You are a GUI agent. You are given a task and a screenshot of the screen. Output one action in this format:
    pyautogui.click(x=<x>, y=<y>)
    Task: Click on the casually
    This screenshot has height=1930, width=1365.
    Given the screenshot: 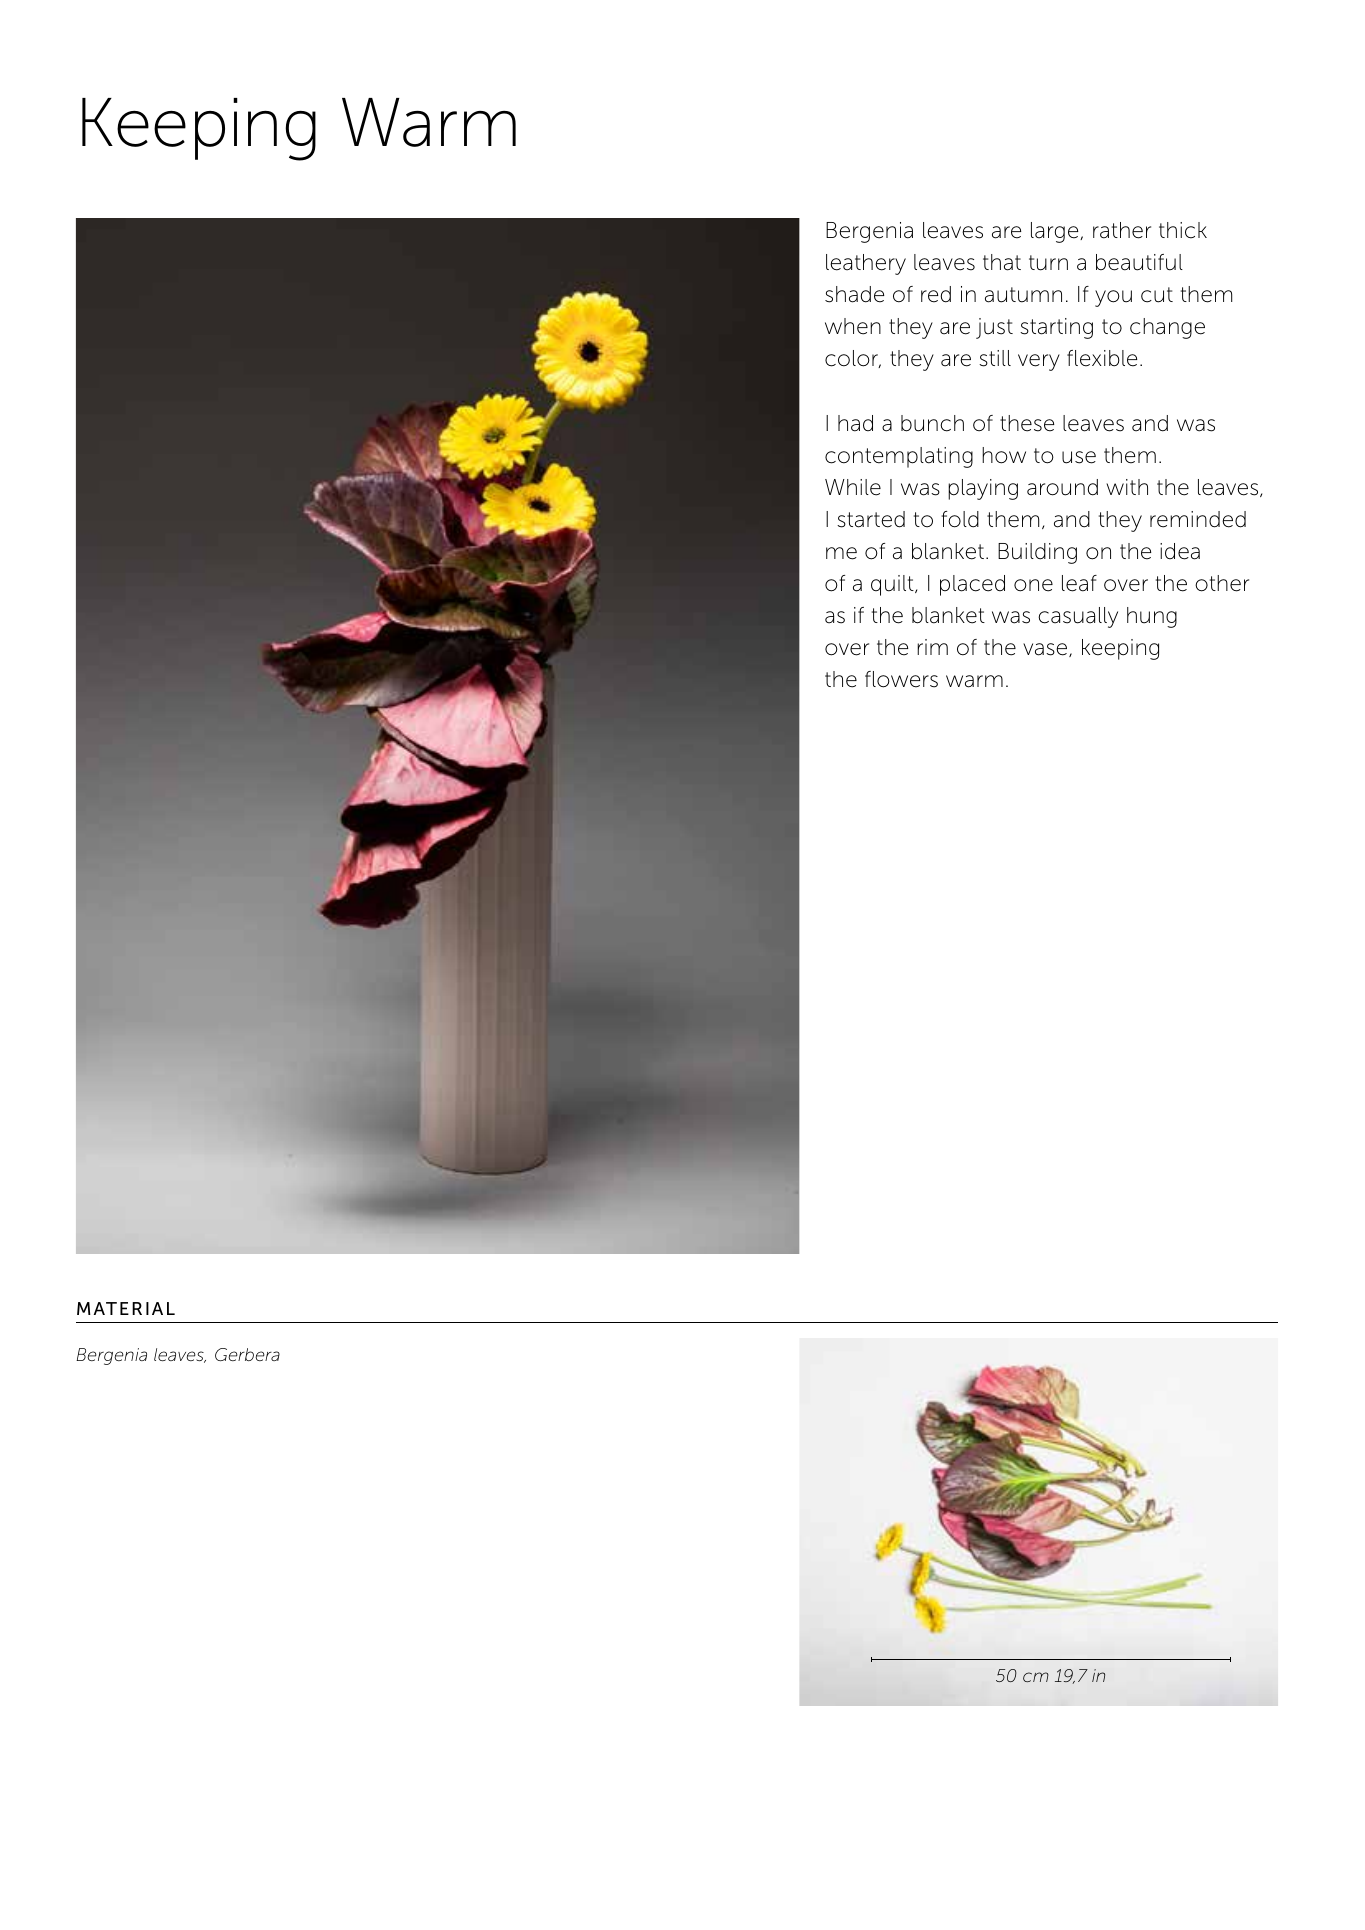 What is the action you would take?
    pyautogui.click(x=1078, y=617)
